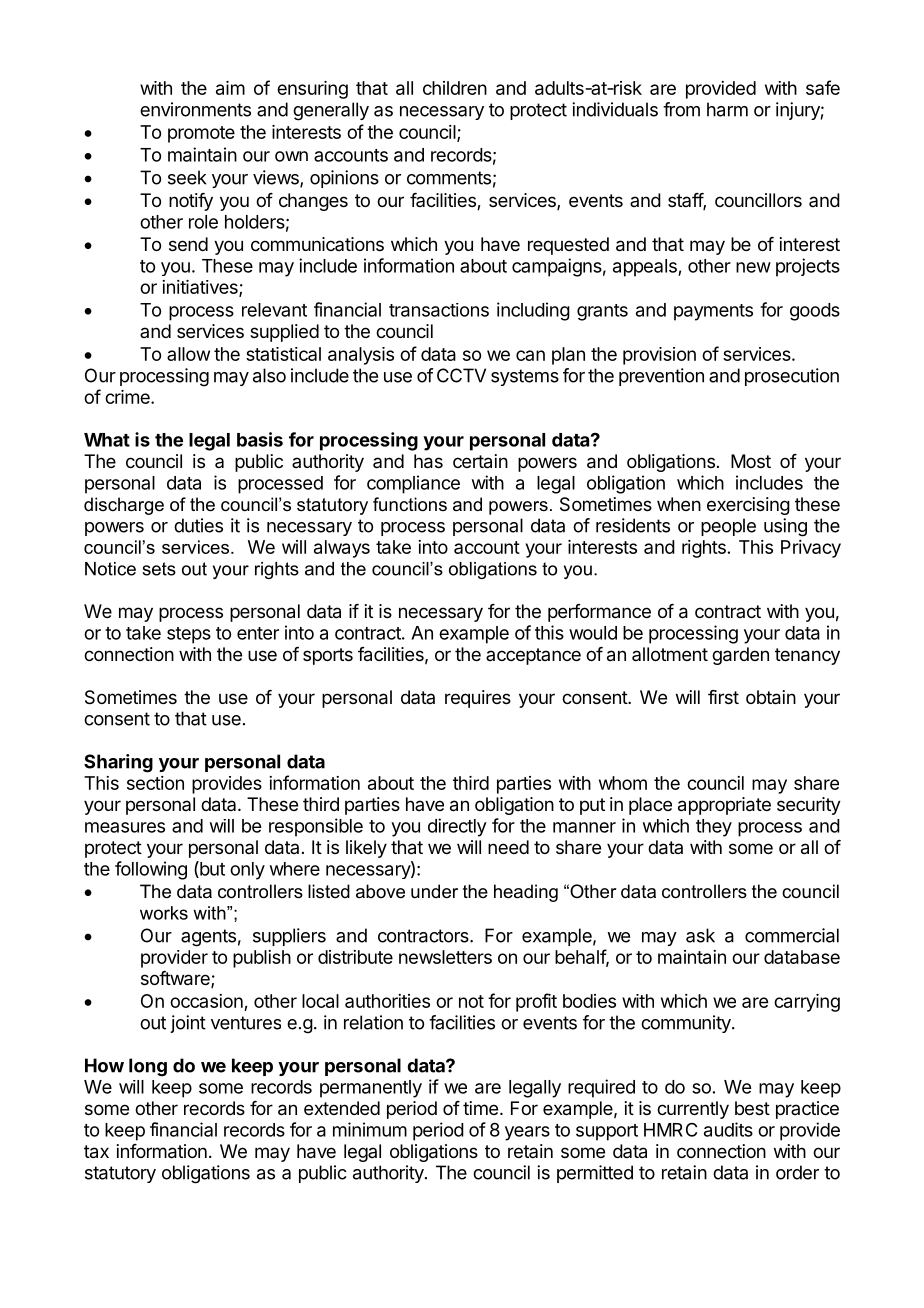  What do you see at coordinates (728, 527) in the document?
I see `people` at bounding box center [728, 527].
